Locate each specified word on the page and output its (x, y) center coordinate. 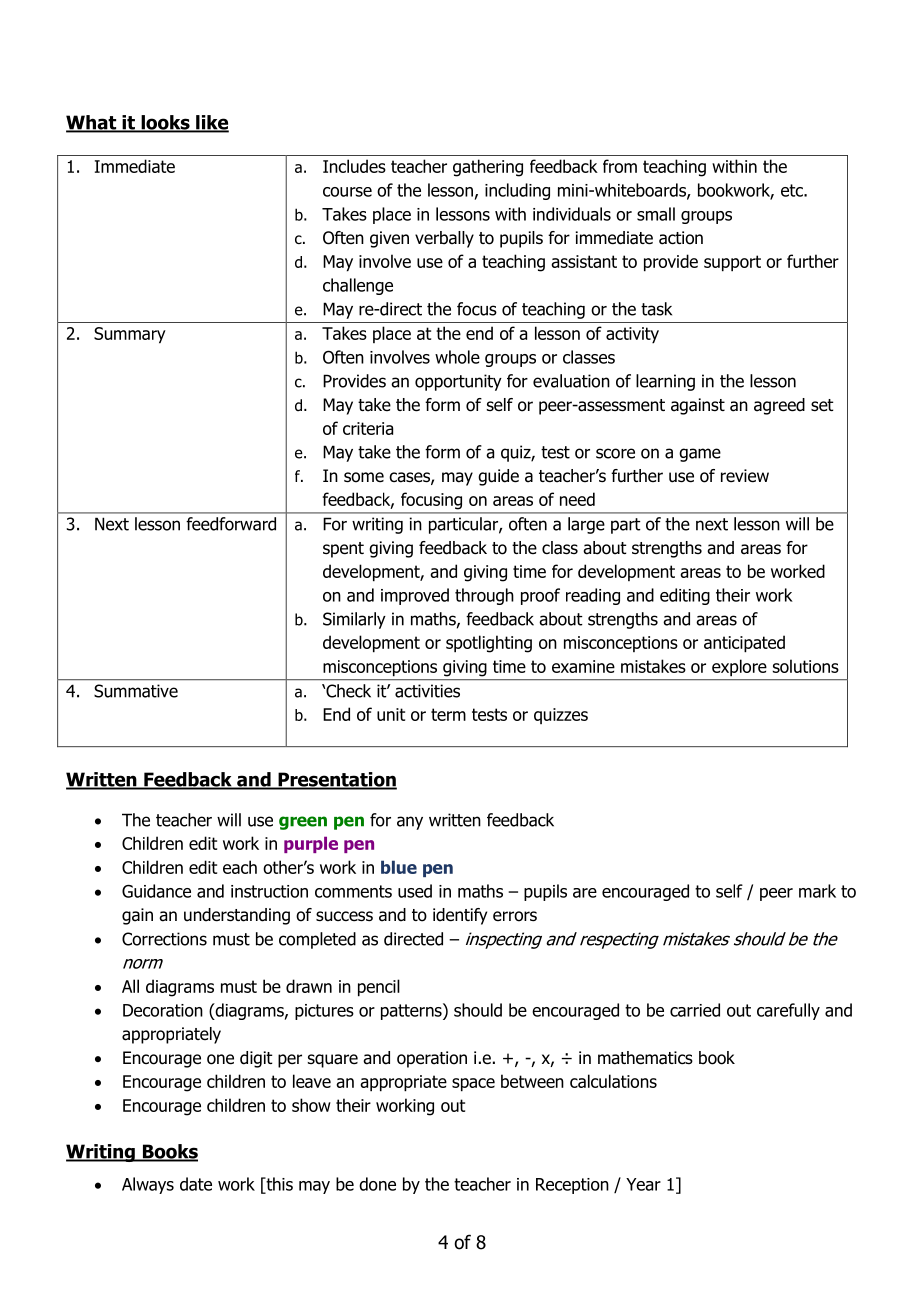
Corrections (164, 939)
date (196, 1184)
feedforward (231, 524)
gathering (488, 168)
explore (739, 667)
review (745, 476)
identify (460, 916)
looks (165, 123)
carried (695, 1010)
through (484, 596)
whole (457, 357)
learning (665, 382)
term (448, 714)
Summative (136, 691)
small (656, 214)
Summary (130, 335)
